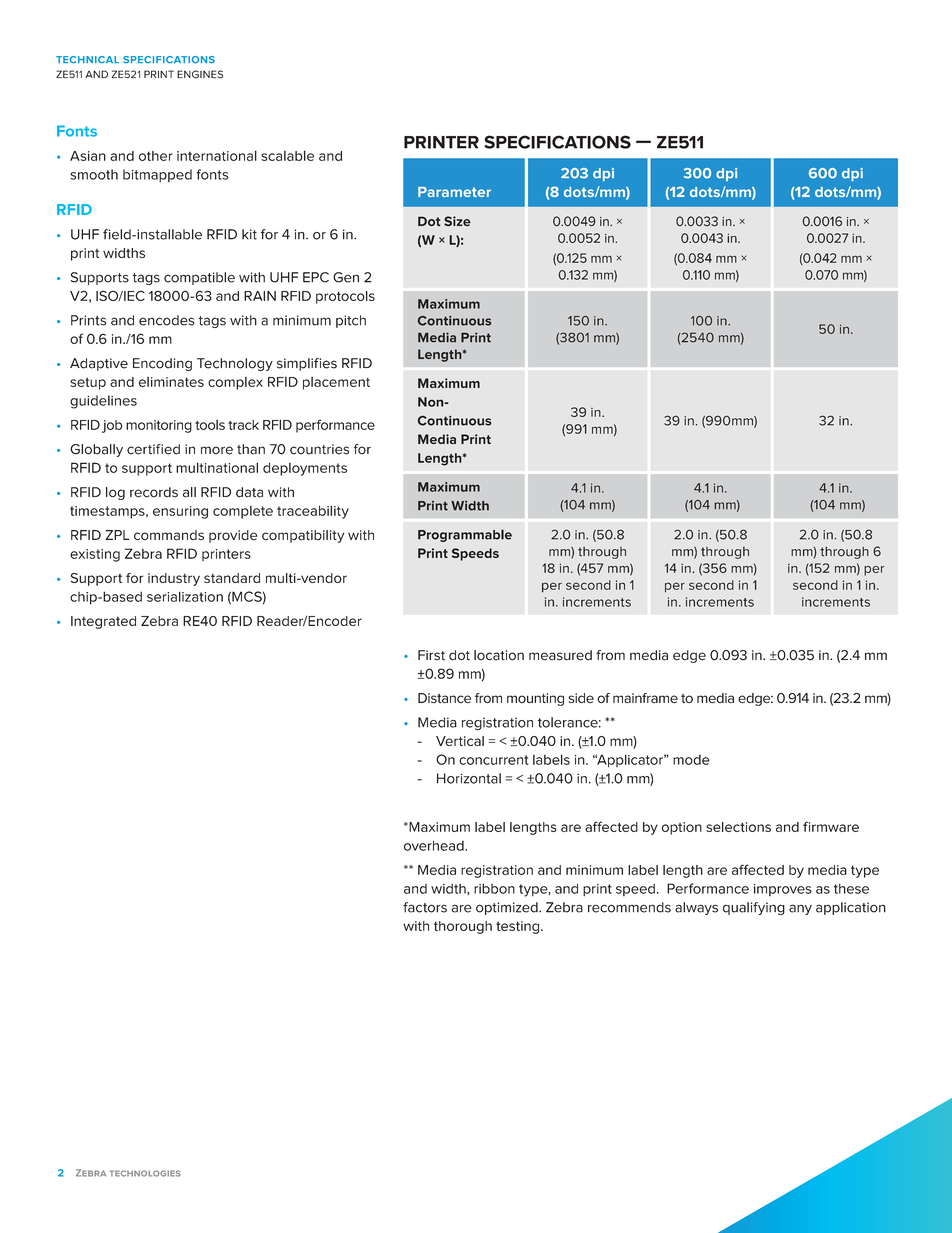 The width and height of the screenshot is (952, 1233). Describe the element at coordinates (457, 221) in the screenshot. I see `Size` at that location.
